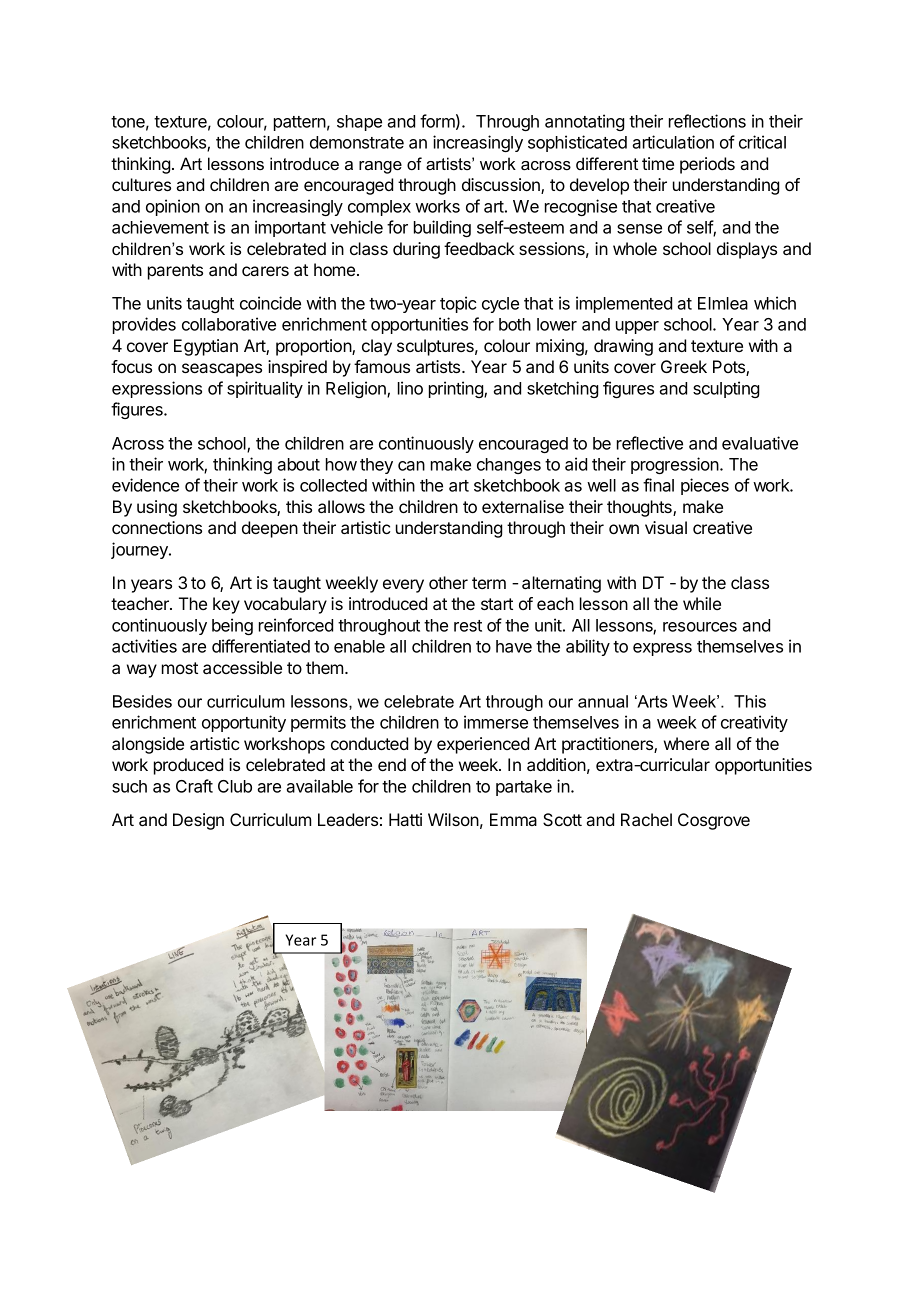  What do you see at coordinates (380, 167) in the screenshot?
I see `range` at bounding box center [380, 167].
